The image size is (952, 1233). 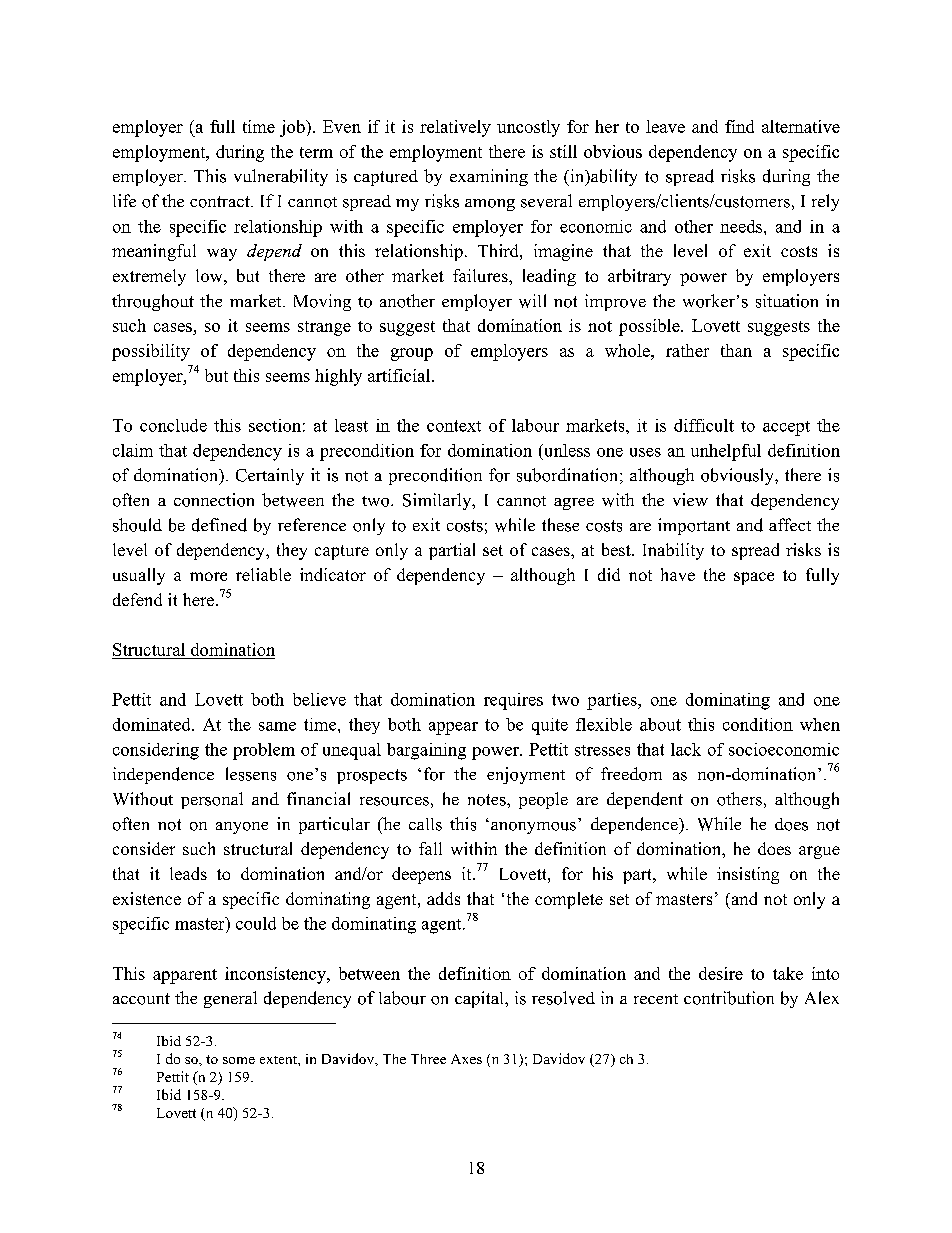 I want to click on context, so click(x=454, y=426).
